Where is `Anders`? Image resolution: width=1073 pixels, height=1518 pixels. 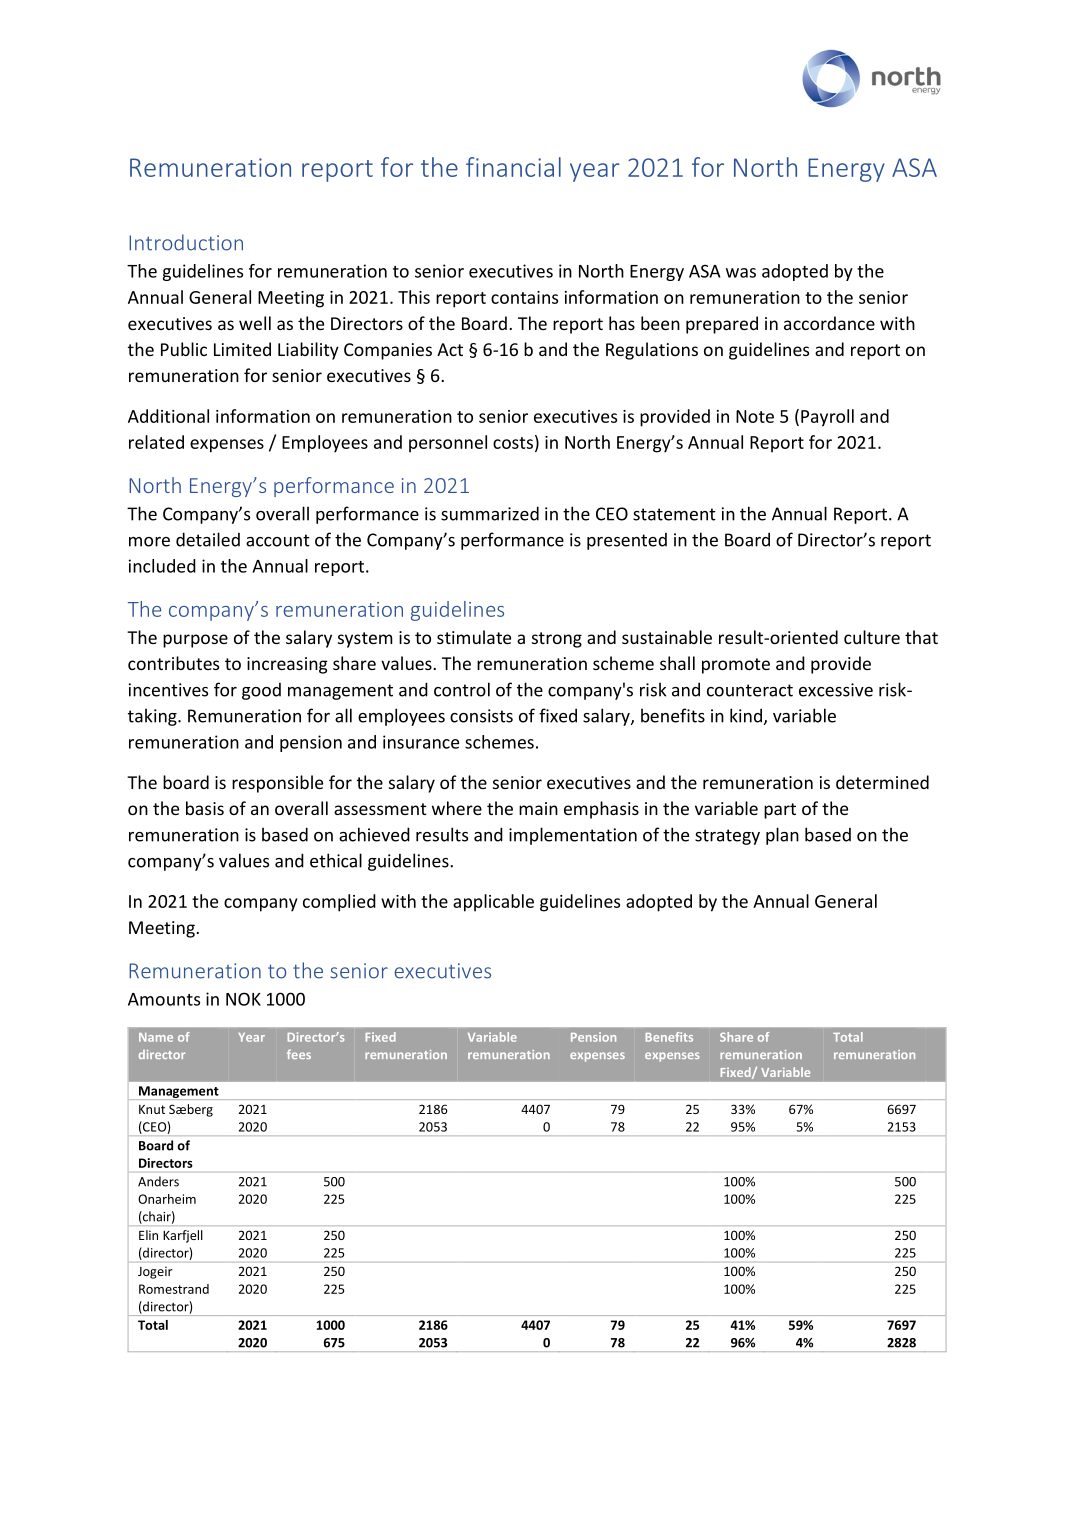 Anders is located at coordinates (158, 1181).
